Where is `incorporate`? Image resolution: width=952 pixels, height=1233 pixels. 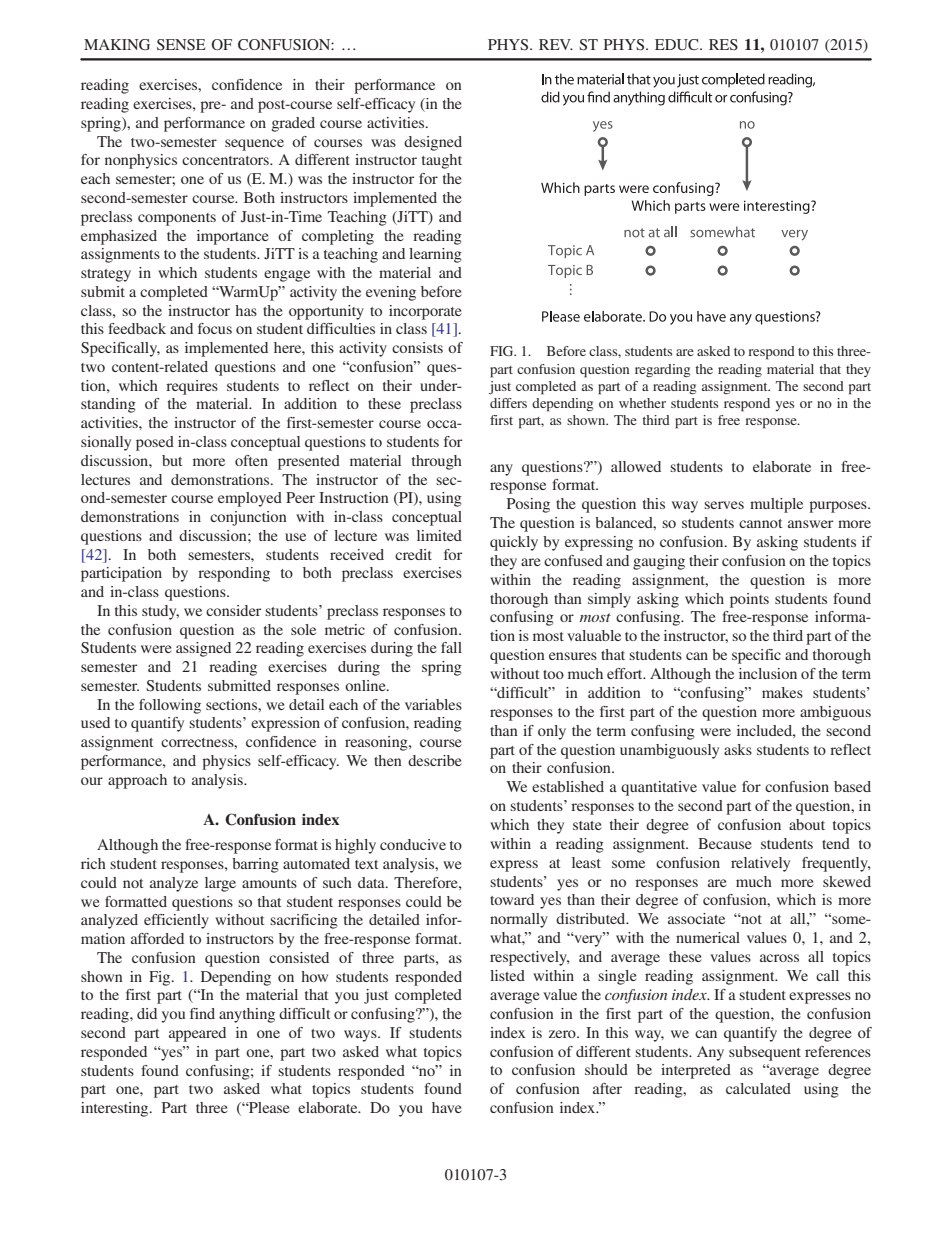
incorporate is located at coordinates (425, 312).
